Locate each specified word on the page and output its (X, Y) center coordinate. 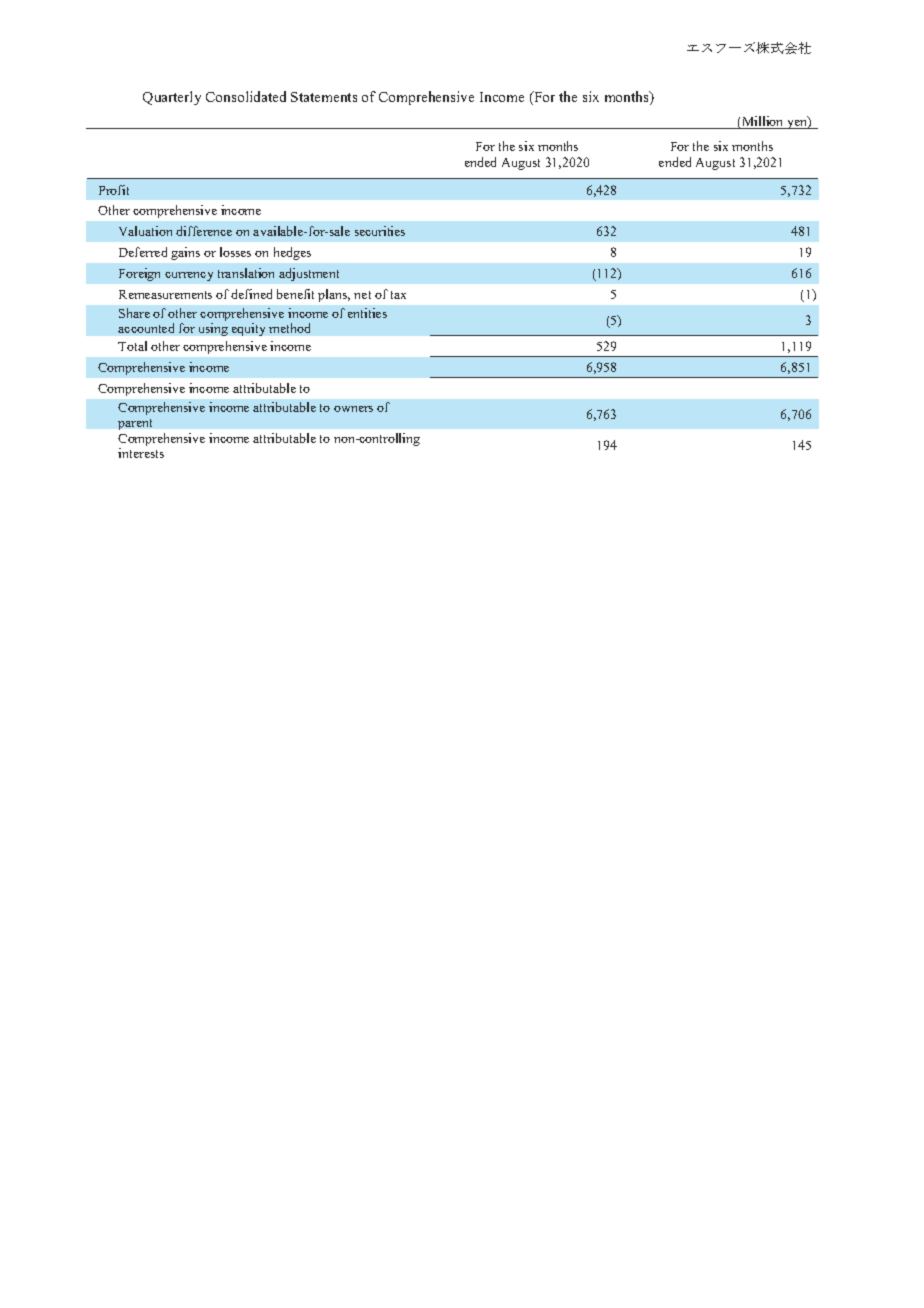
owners (353, 409)
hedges (292, 253)
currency (189, 276)
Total (132, 346)
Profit (114, 190)
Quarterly (172, 98)
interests (141, 453)
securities (380, 231)
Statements (324, 97)
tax (398, 295)
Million (763, 122)
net (362, 295)
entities (367, 313)
